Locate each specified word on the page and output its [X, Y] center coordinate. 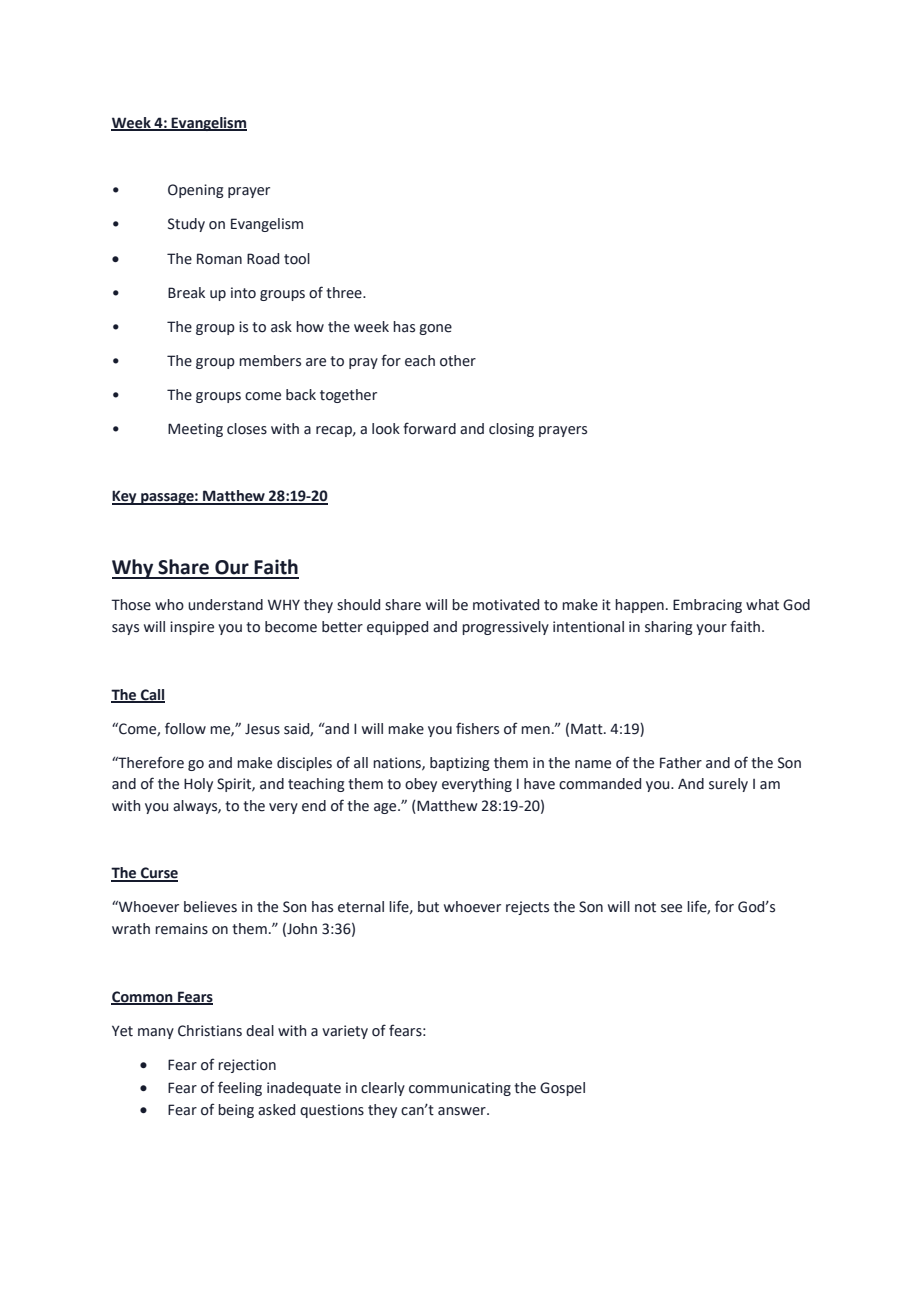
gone [435, 329]
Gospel [562, 1089]
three [345, 293]
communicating [460, 1089]
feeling [240, 1088]
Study [186, 225]
